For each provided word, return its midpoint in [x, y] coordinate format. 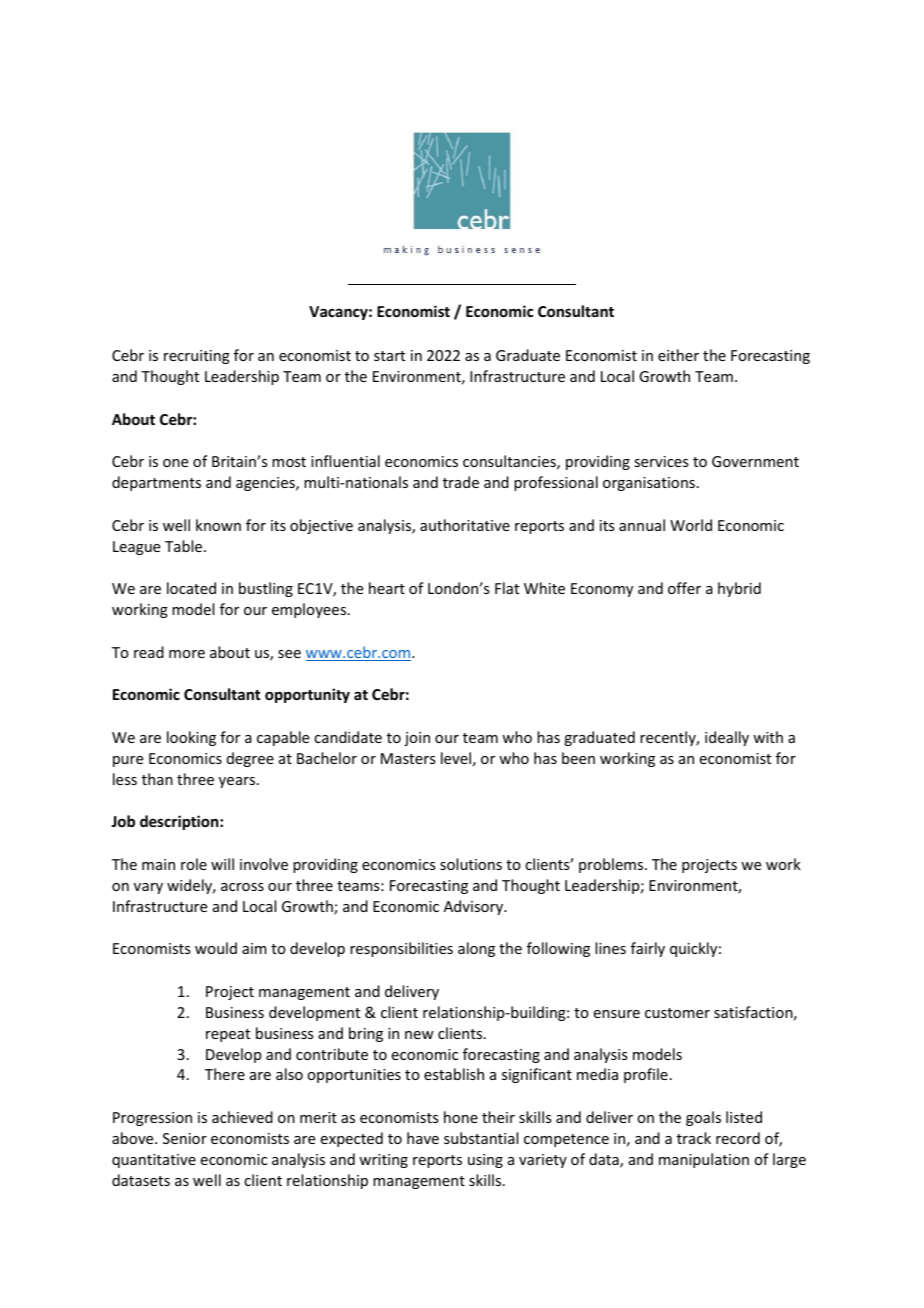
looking [191, 738]
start [389, 356]
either [678, 355]
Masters [408, 758]
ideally [727, 738]
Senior [185, 1138]
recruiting [197, 357]
